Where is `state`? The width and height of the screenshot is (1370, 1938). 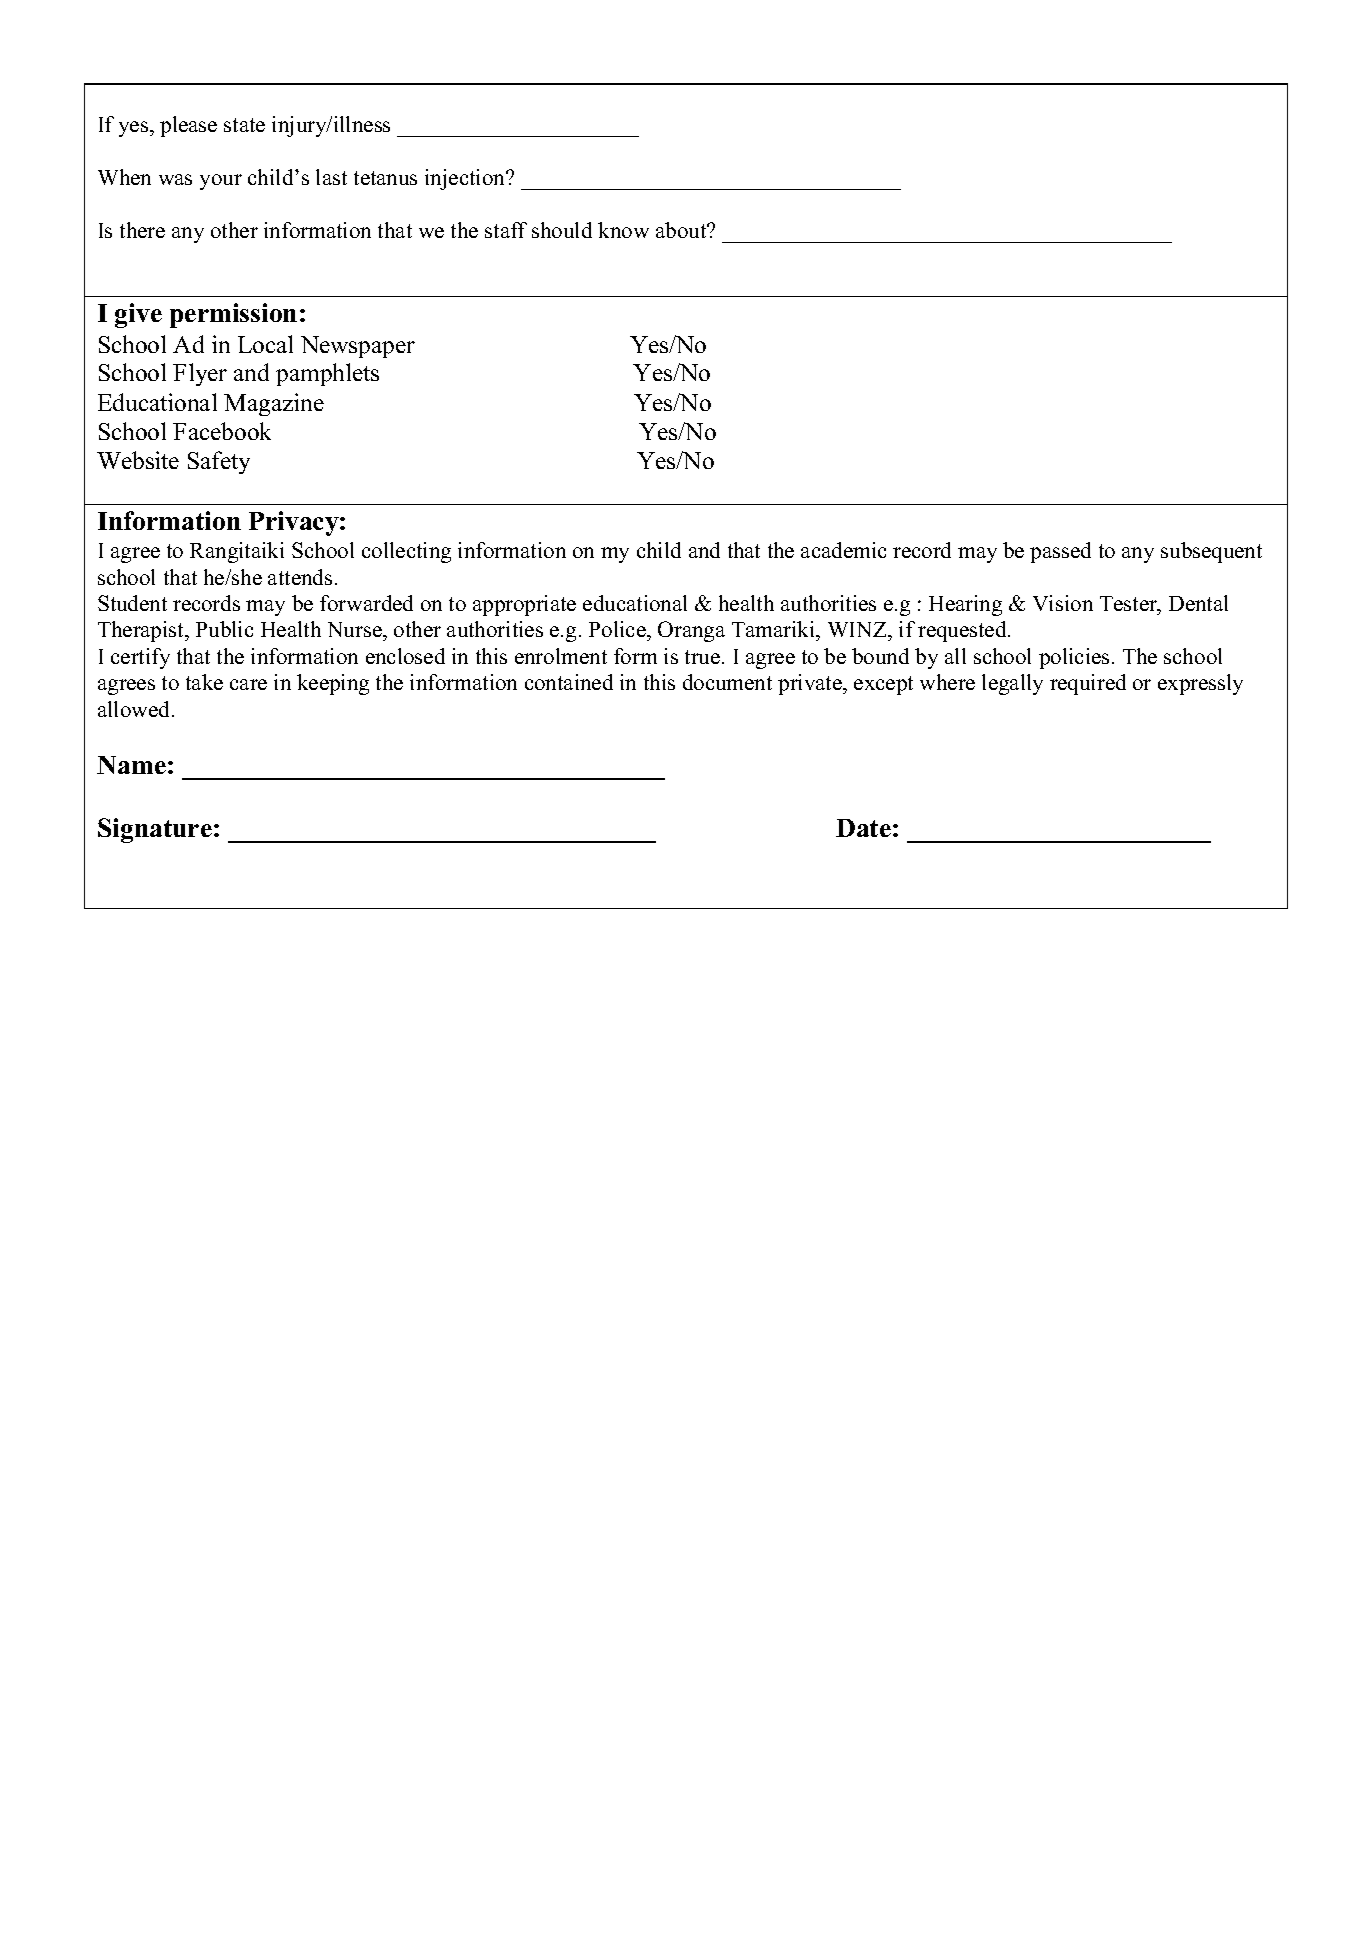
state is located at coordinates (244, 125).
